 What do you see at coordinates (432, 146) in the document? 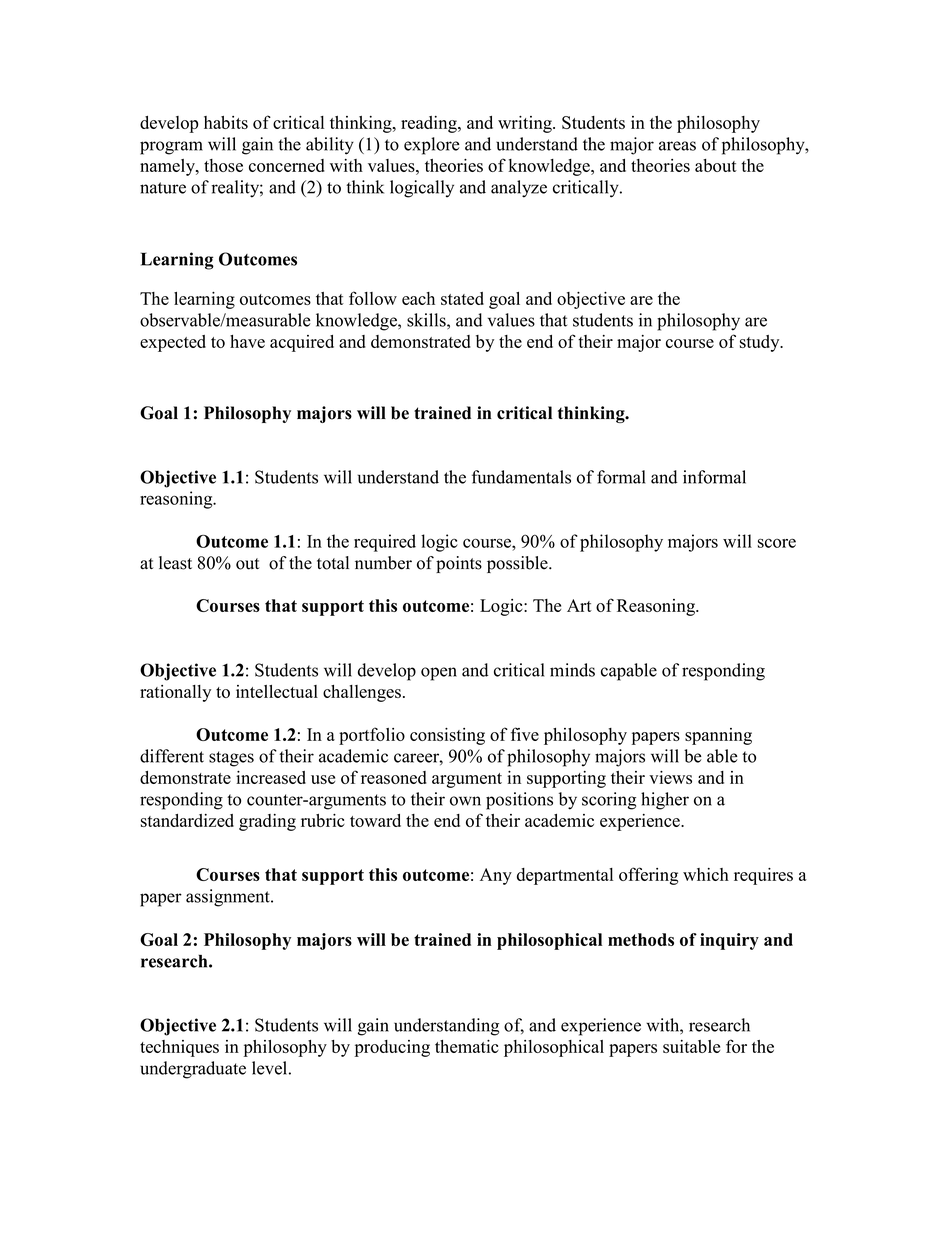
I see `explore` at bounding box center [432, 146].
